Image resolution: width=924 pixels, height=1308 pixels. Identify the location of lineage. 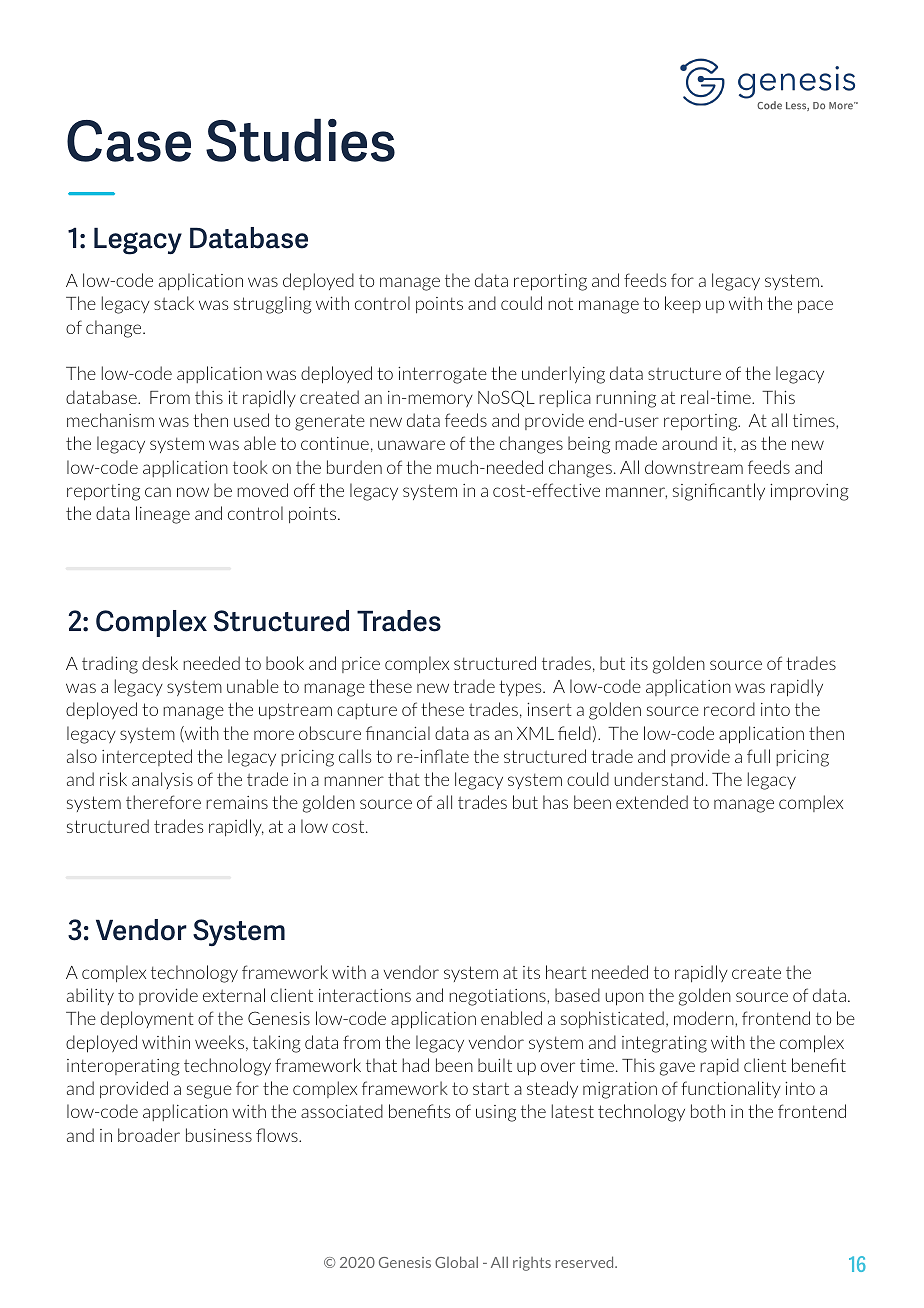
(163, 515).
